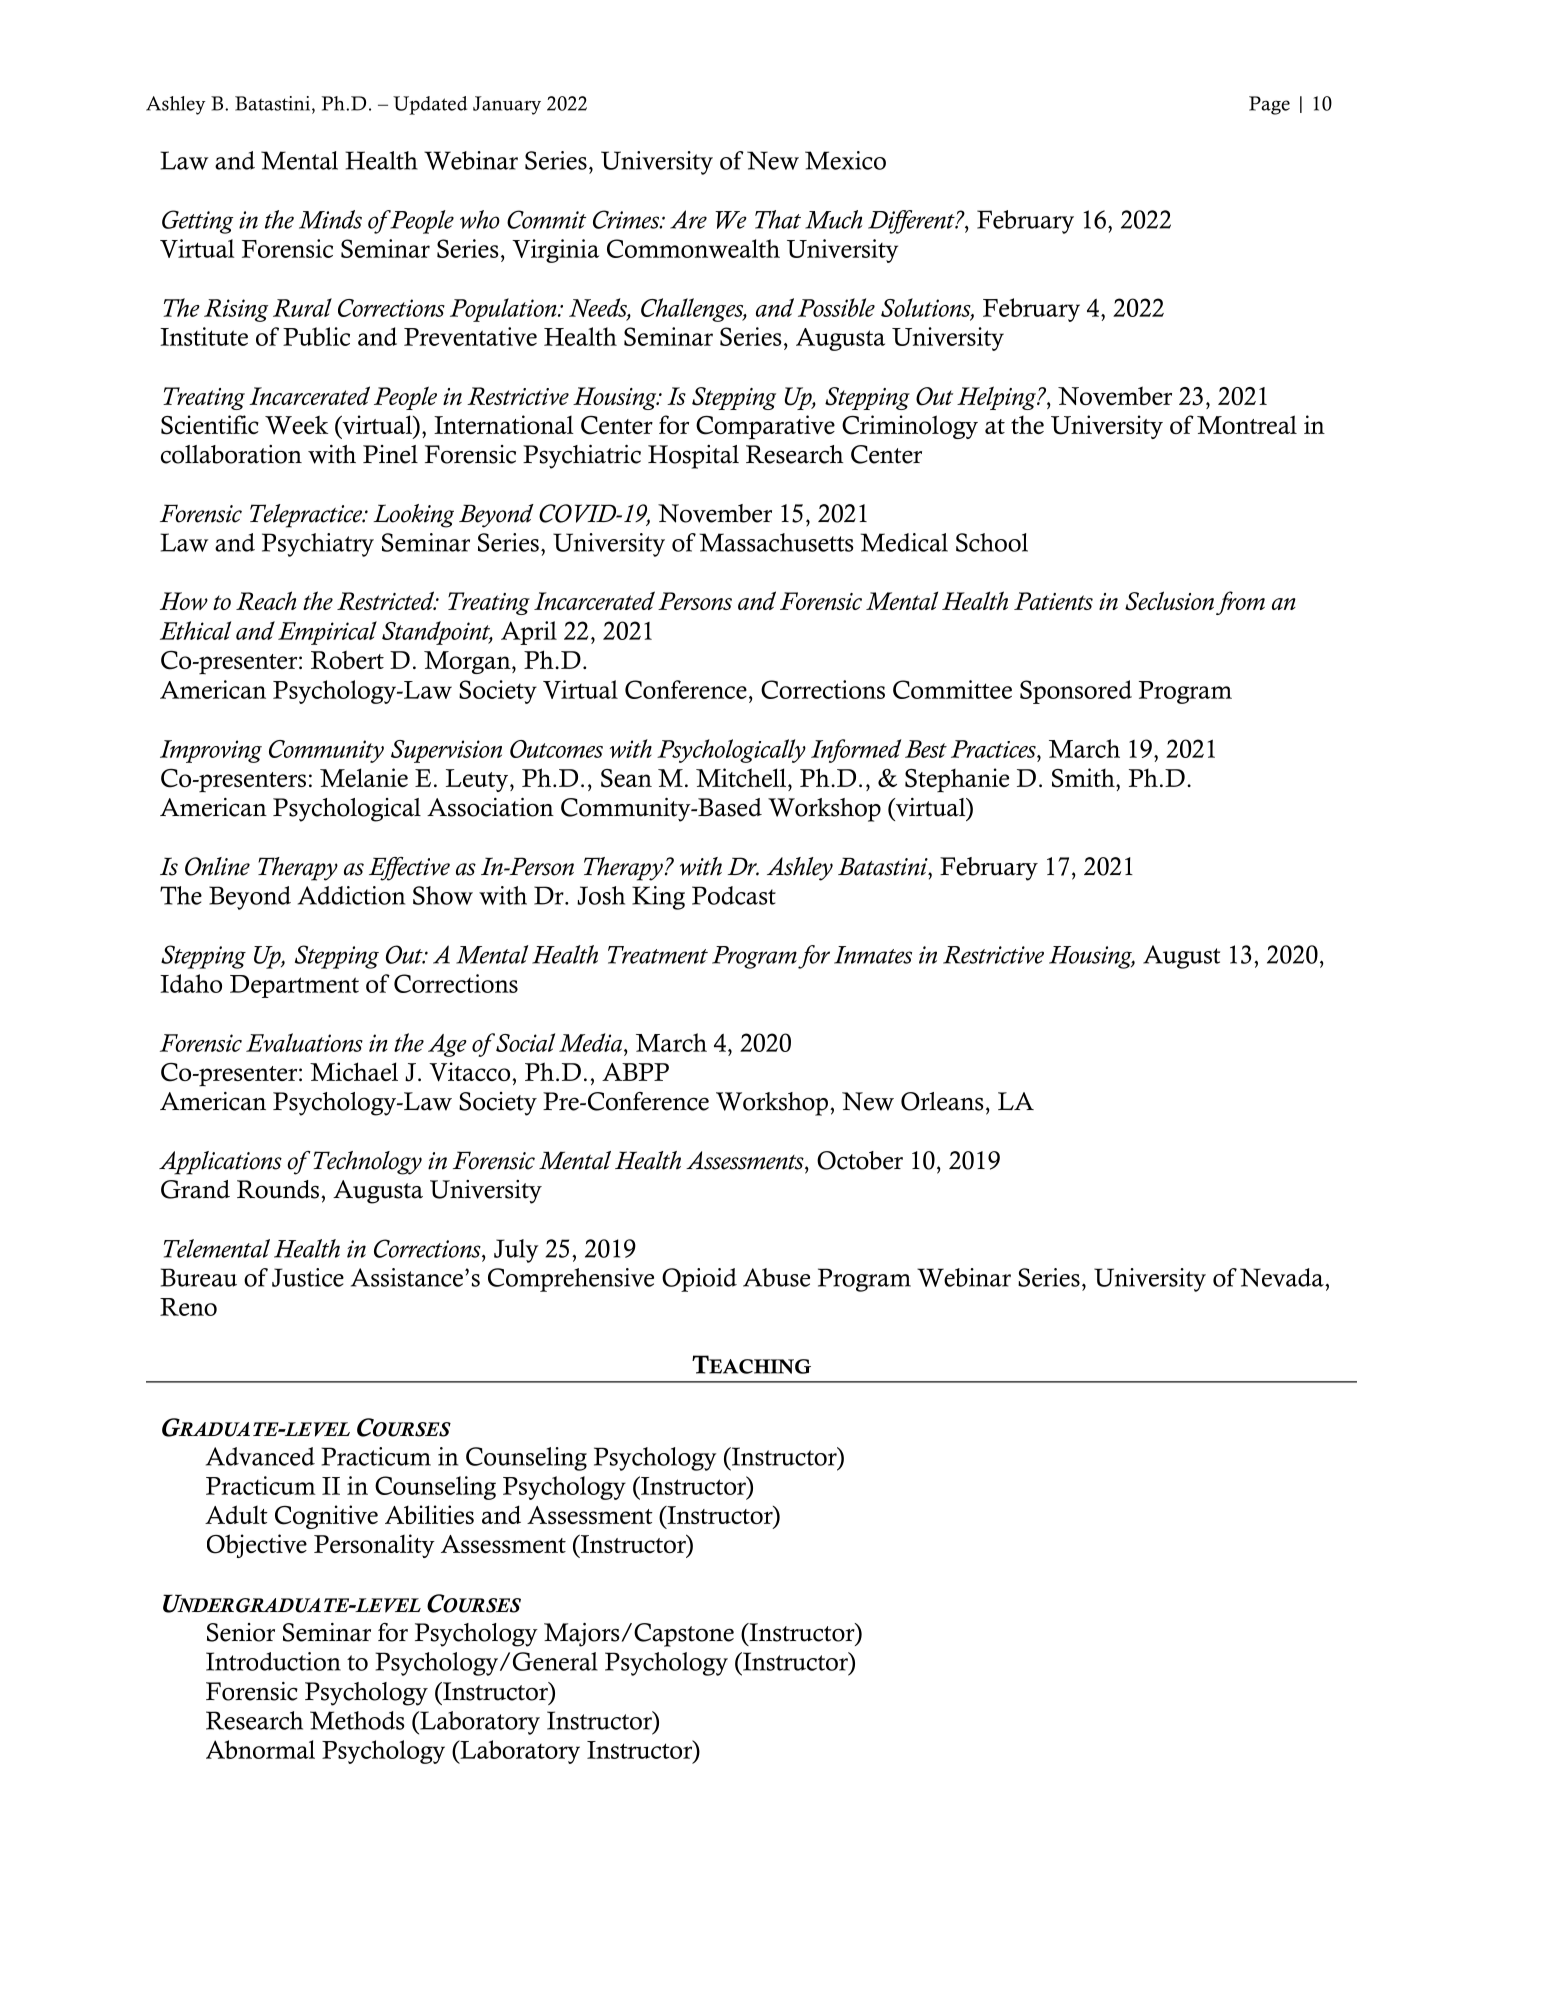 The image size is (1551, 2008). What do you see at coordinates (357, 1720) in the page?
I see `Methods` at bounding box center [357, 1720].
